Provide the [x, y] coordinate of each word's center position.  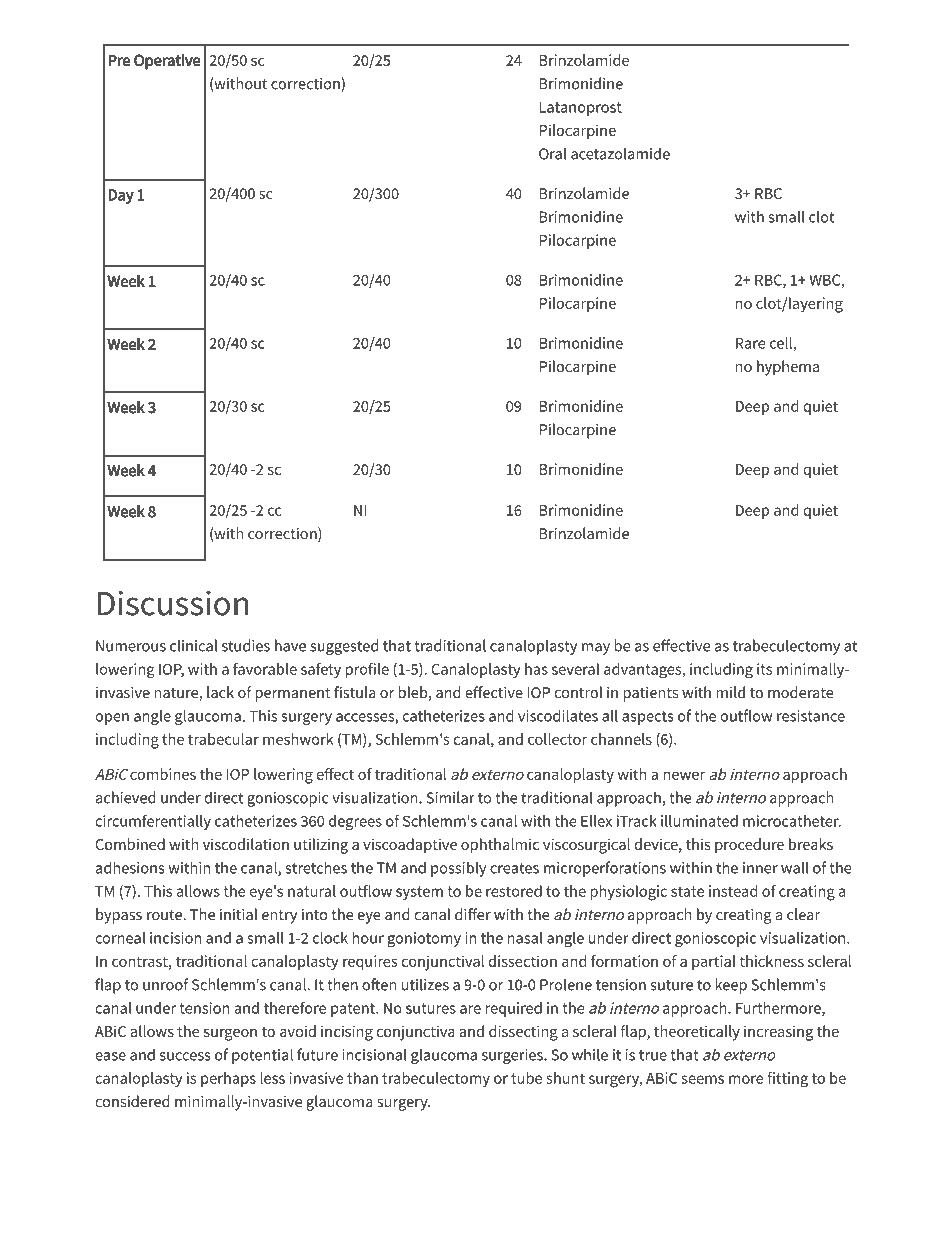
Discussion [173, 603]
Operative [167, 62]
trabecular [223, 739]
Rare [751, 343]
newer [684, 775]
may [596, 649]
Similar [451, 797]
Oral [552, 153]
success [185, 1056]
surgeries [513, 1056]
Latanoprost [581, 108]
